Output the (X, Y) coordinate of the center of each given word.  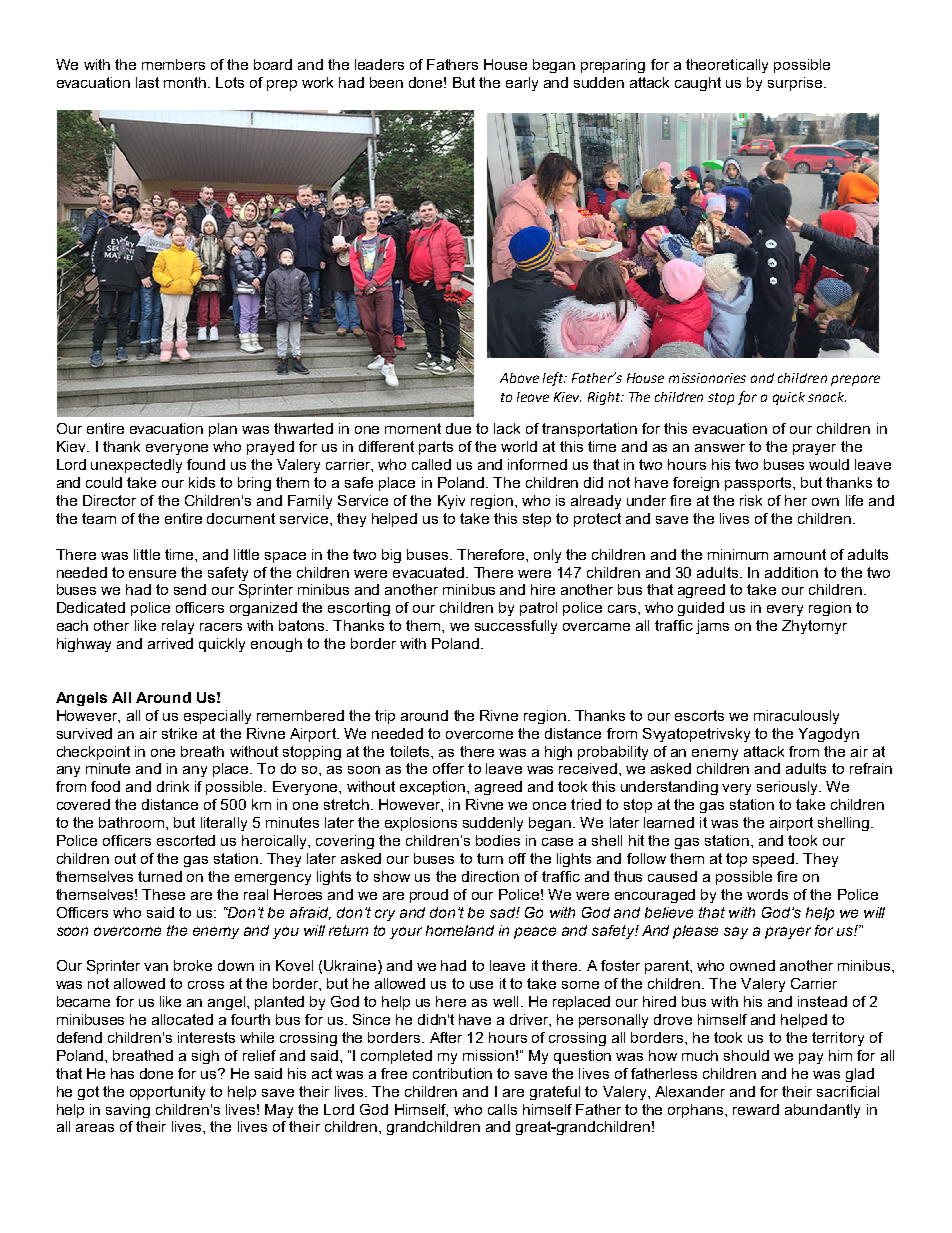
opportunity (167, 1093)
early (522, 84)
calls (502, 1109)
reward (756, 1109)
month (186, 82)
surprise (796, 84)
